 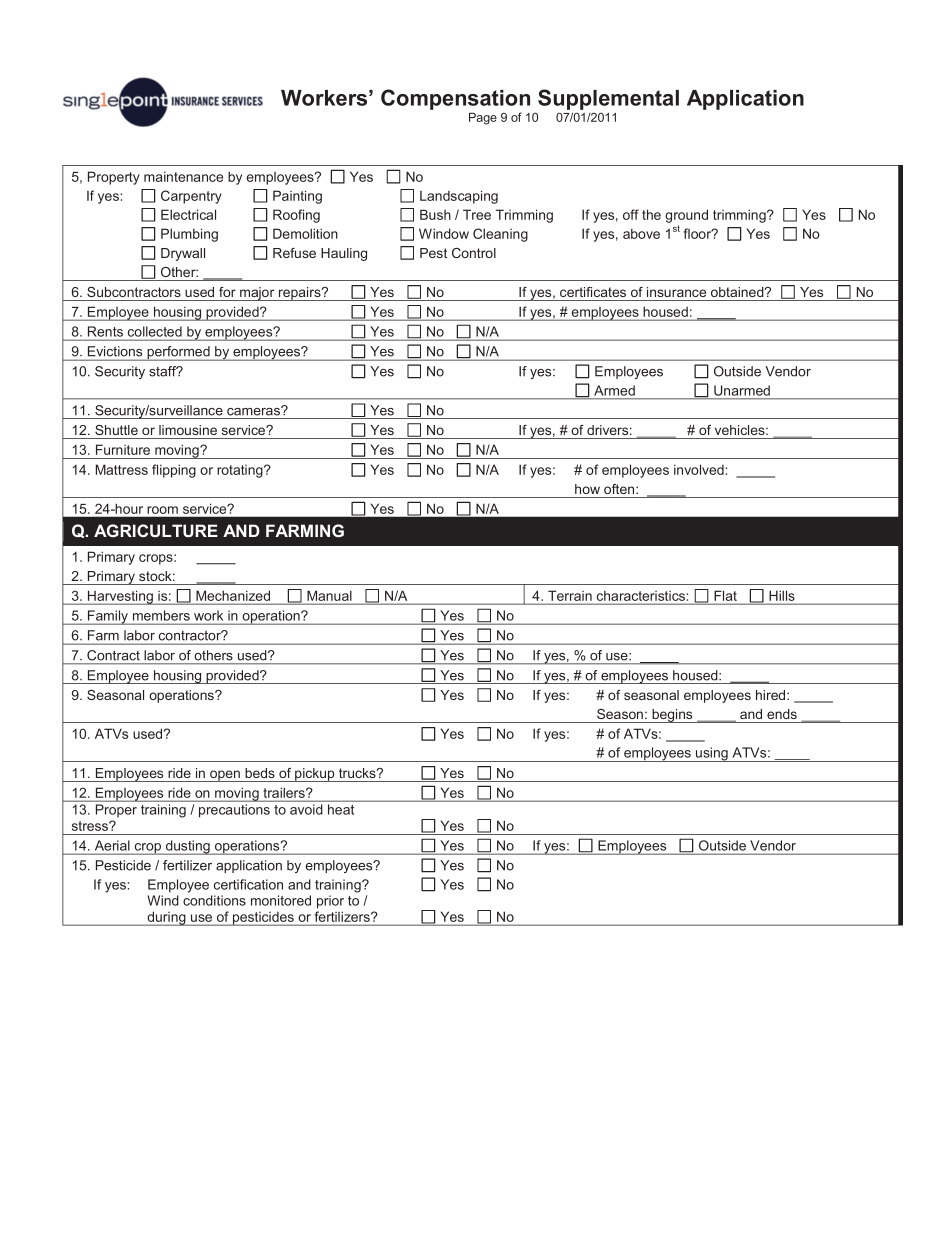 I want to click on Supplemental, so click(x=608, y=99).
